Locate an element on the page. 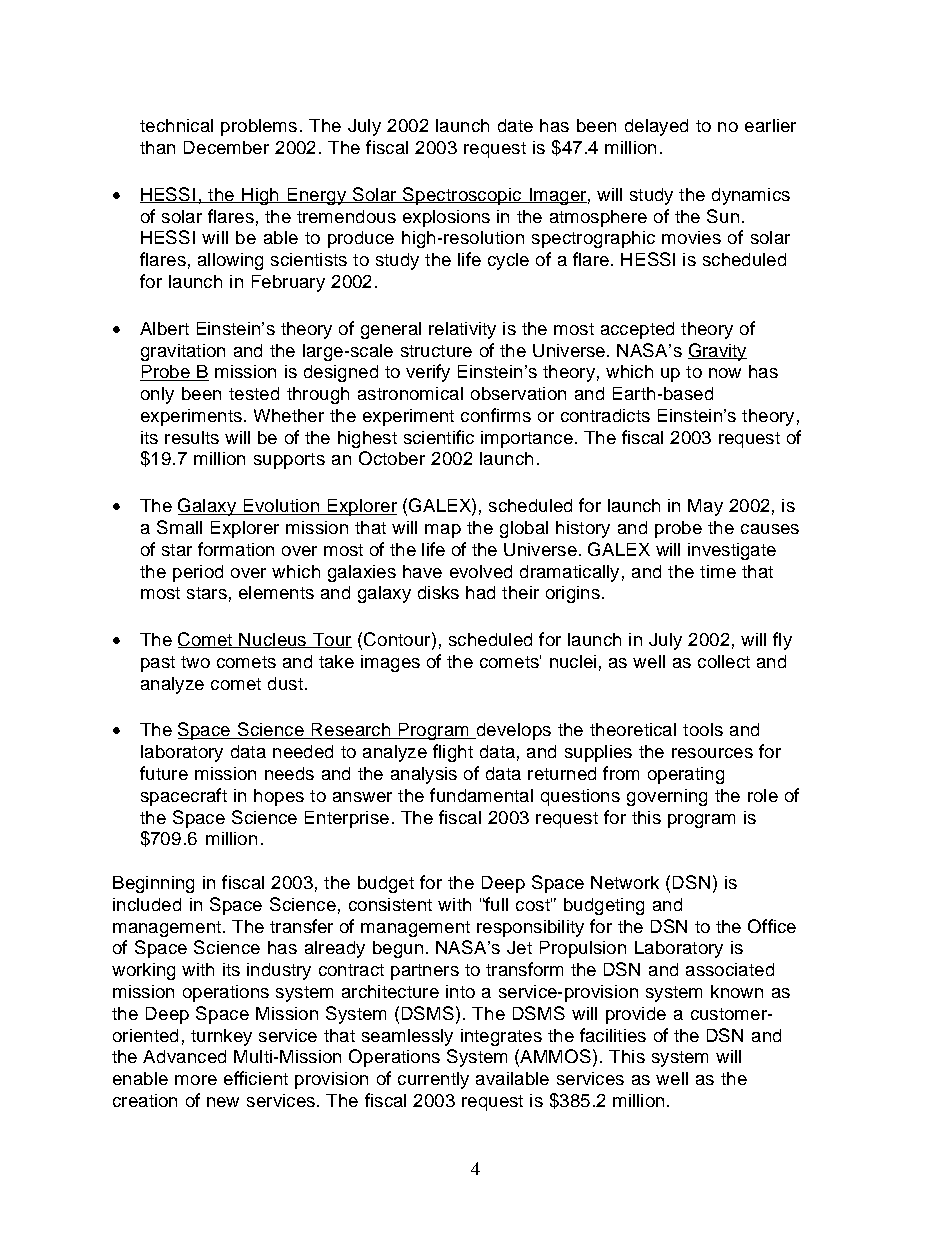  verify is located at coordinates (428, 373).
